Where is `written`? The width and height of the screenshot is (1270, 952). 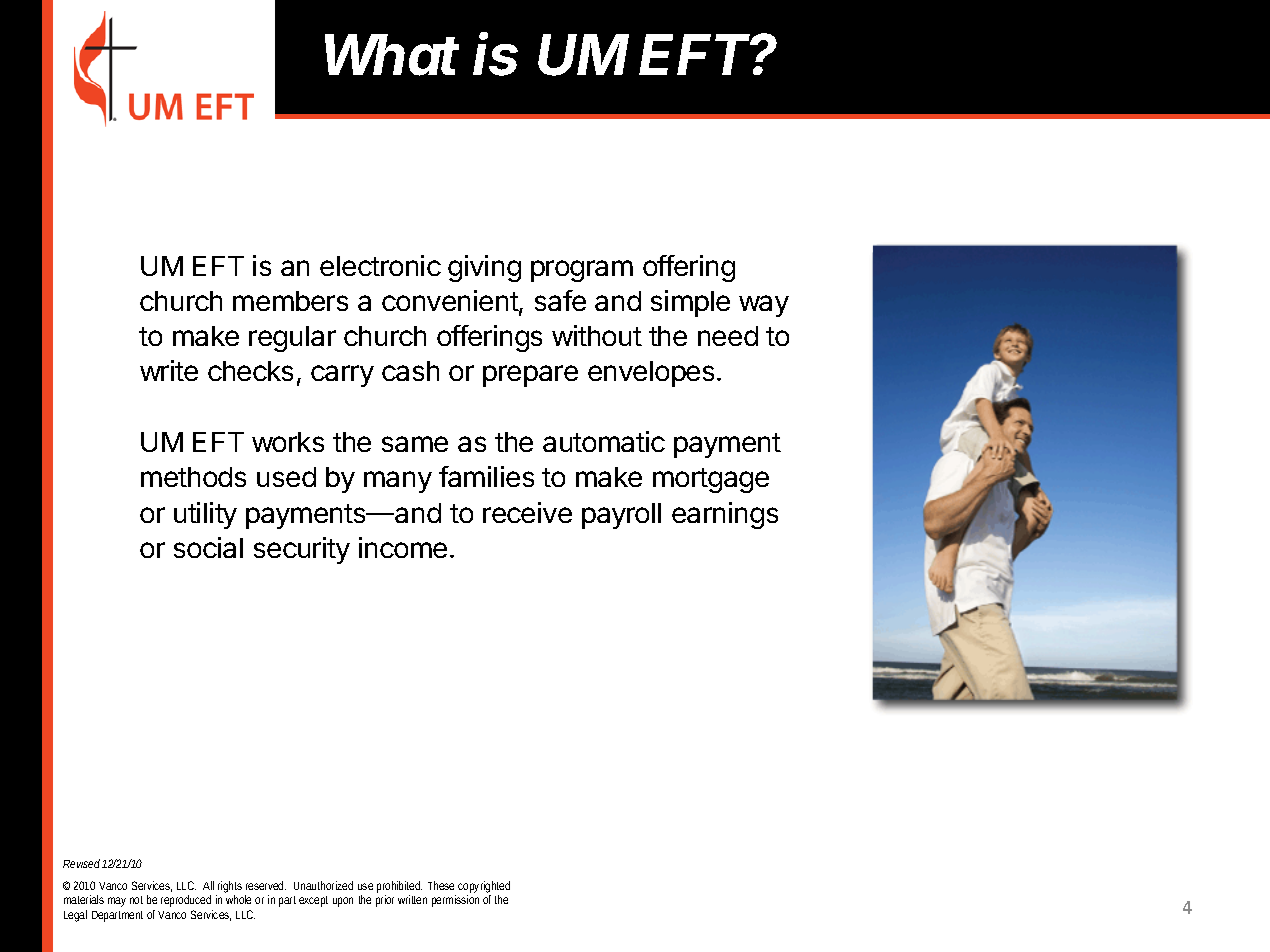 written is located at coordinates (412, 899).
